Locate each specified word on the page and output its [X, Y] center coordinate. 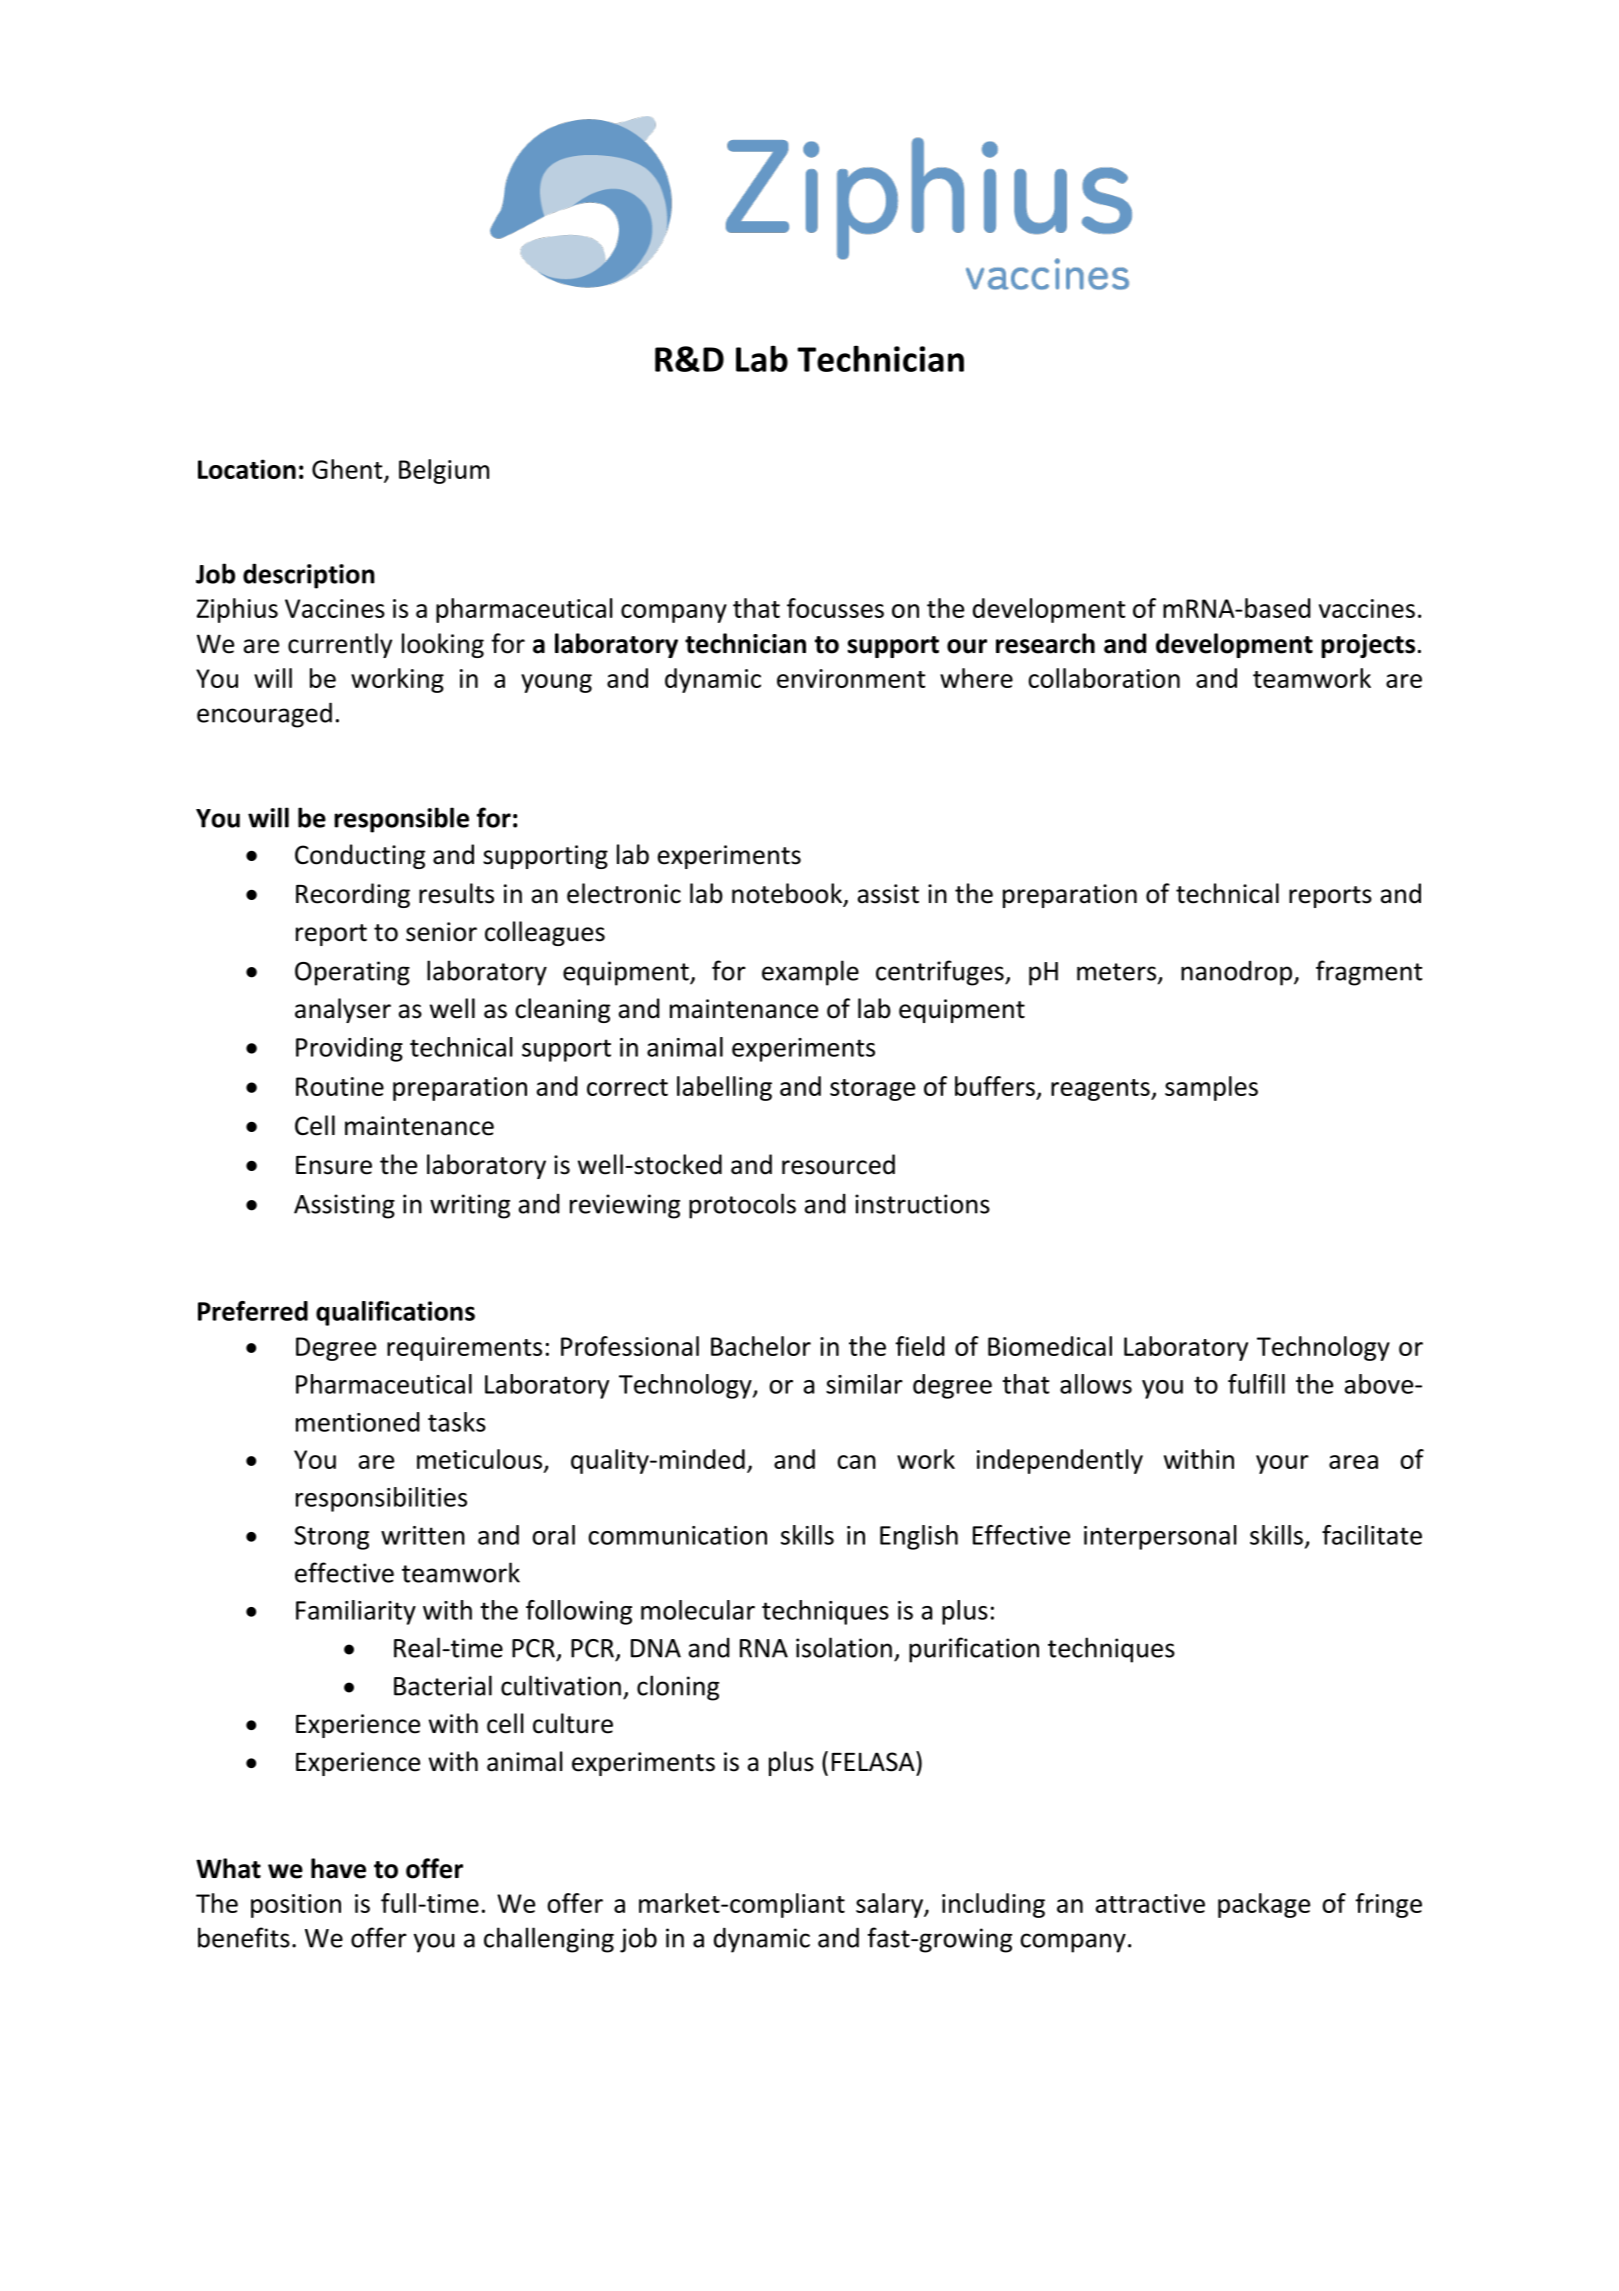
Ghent [347, 469]
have [338, 1868]
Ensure [334, 1165]
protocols [742, 1206]
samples [1211, 1088]
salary [890, 1905]
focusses [835, 608]
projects [1368, 646]
